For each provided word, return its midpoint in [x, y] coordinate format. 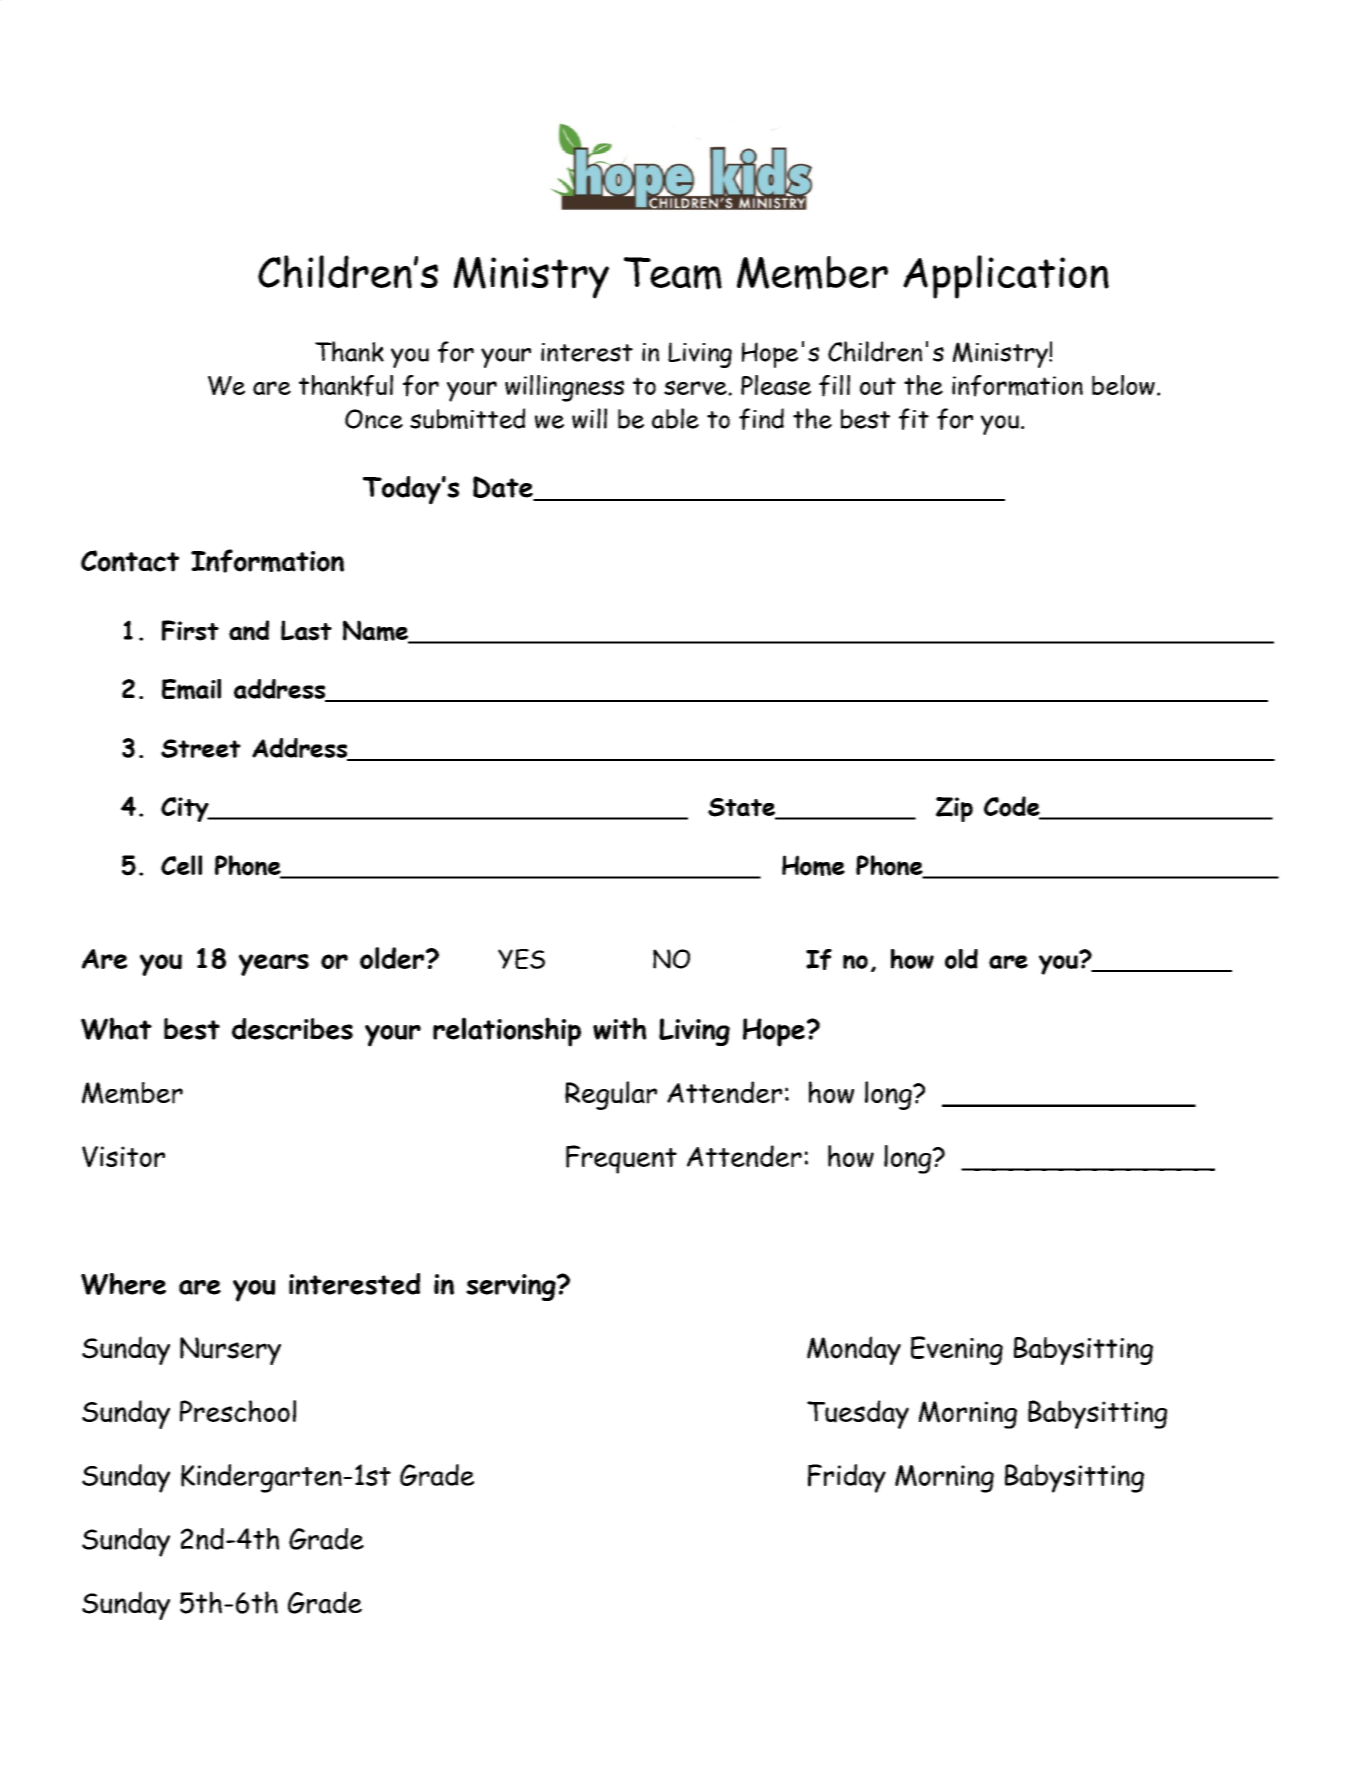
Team [673, 273]
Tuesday [858, 1414]
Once [374, 419]
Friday [847, 1478]
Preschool [238, 1411]
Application [1006, 277]
